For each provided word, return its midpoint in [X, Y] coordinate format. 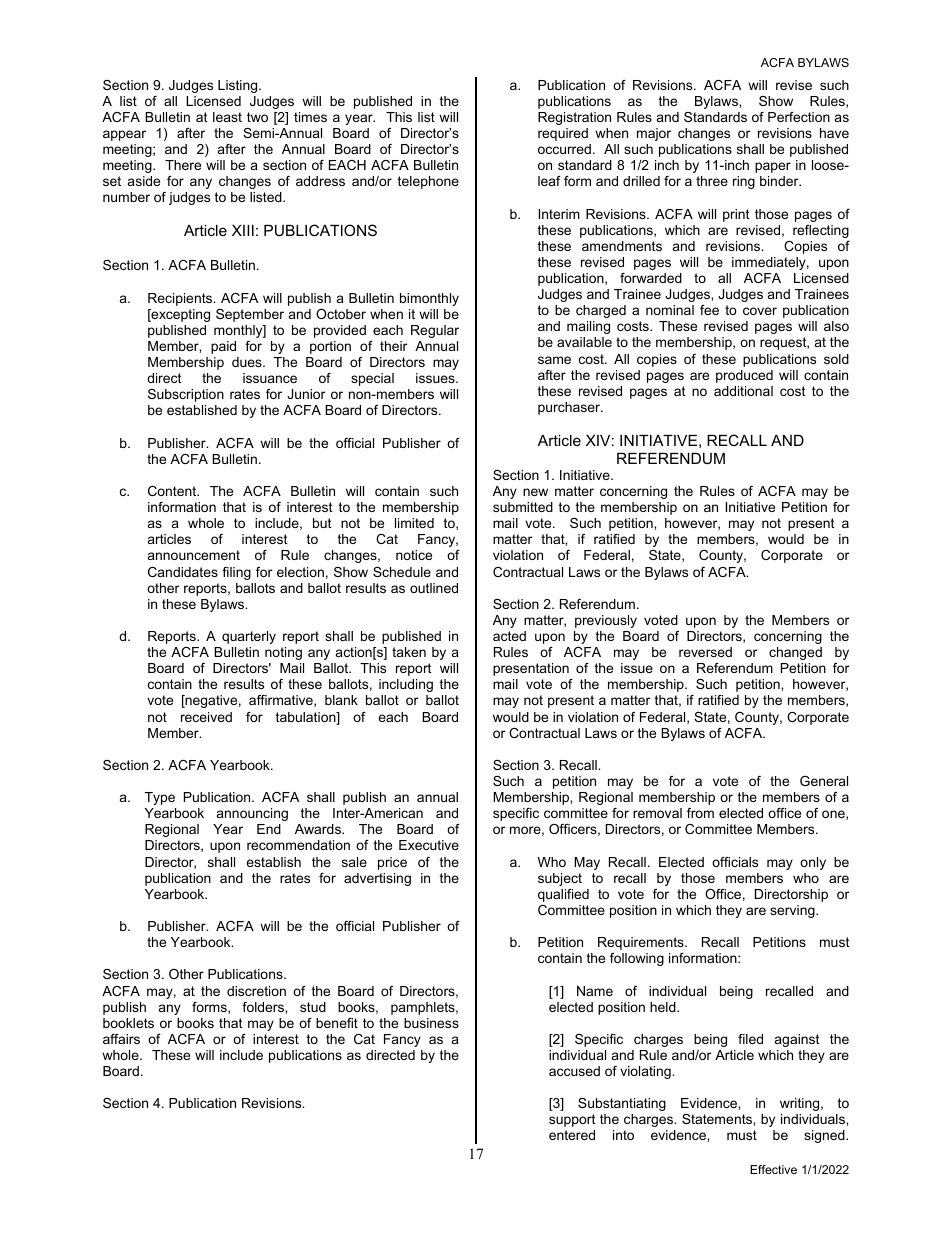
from [700, 813]
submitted [523, 507]
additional [743, 391]
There [183, 165]
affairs [121, 1039]
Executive [429, 845]
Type [160, 798]
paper [773, 167]
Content [173, 491]
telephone [428, 182]
